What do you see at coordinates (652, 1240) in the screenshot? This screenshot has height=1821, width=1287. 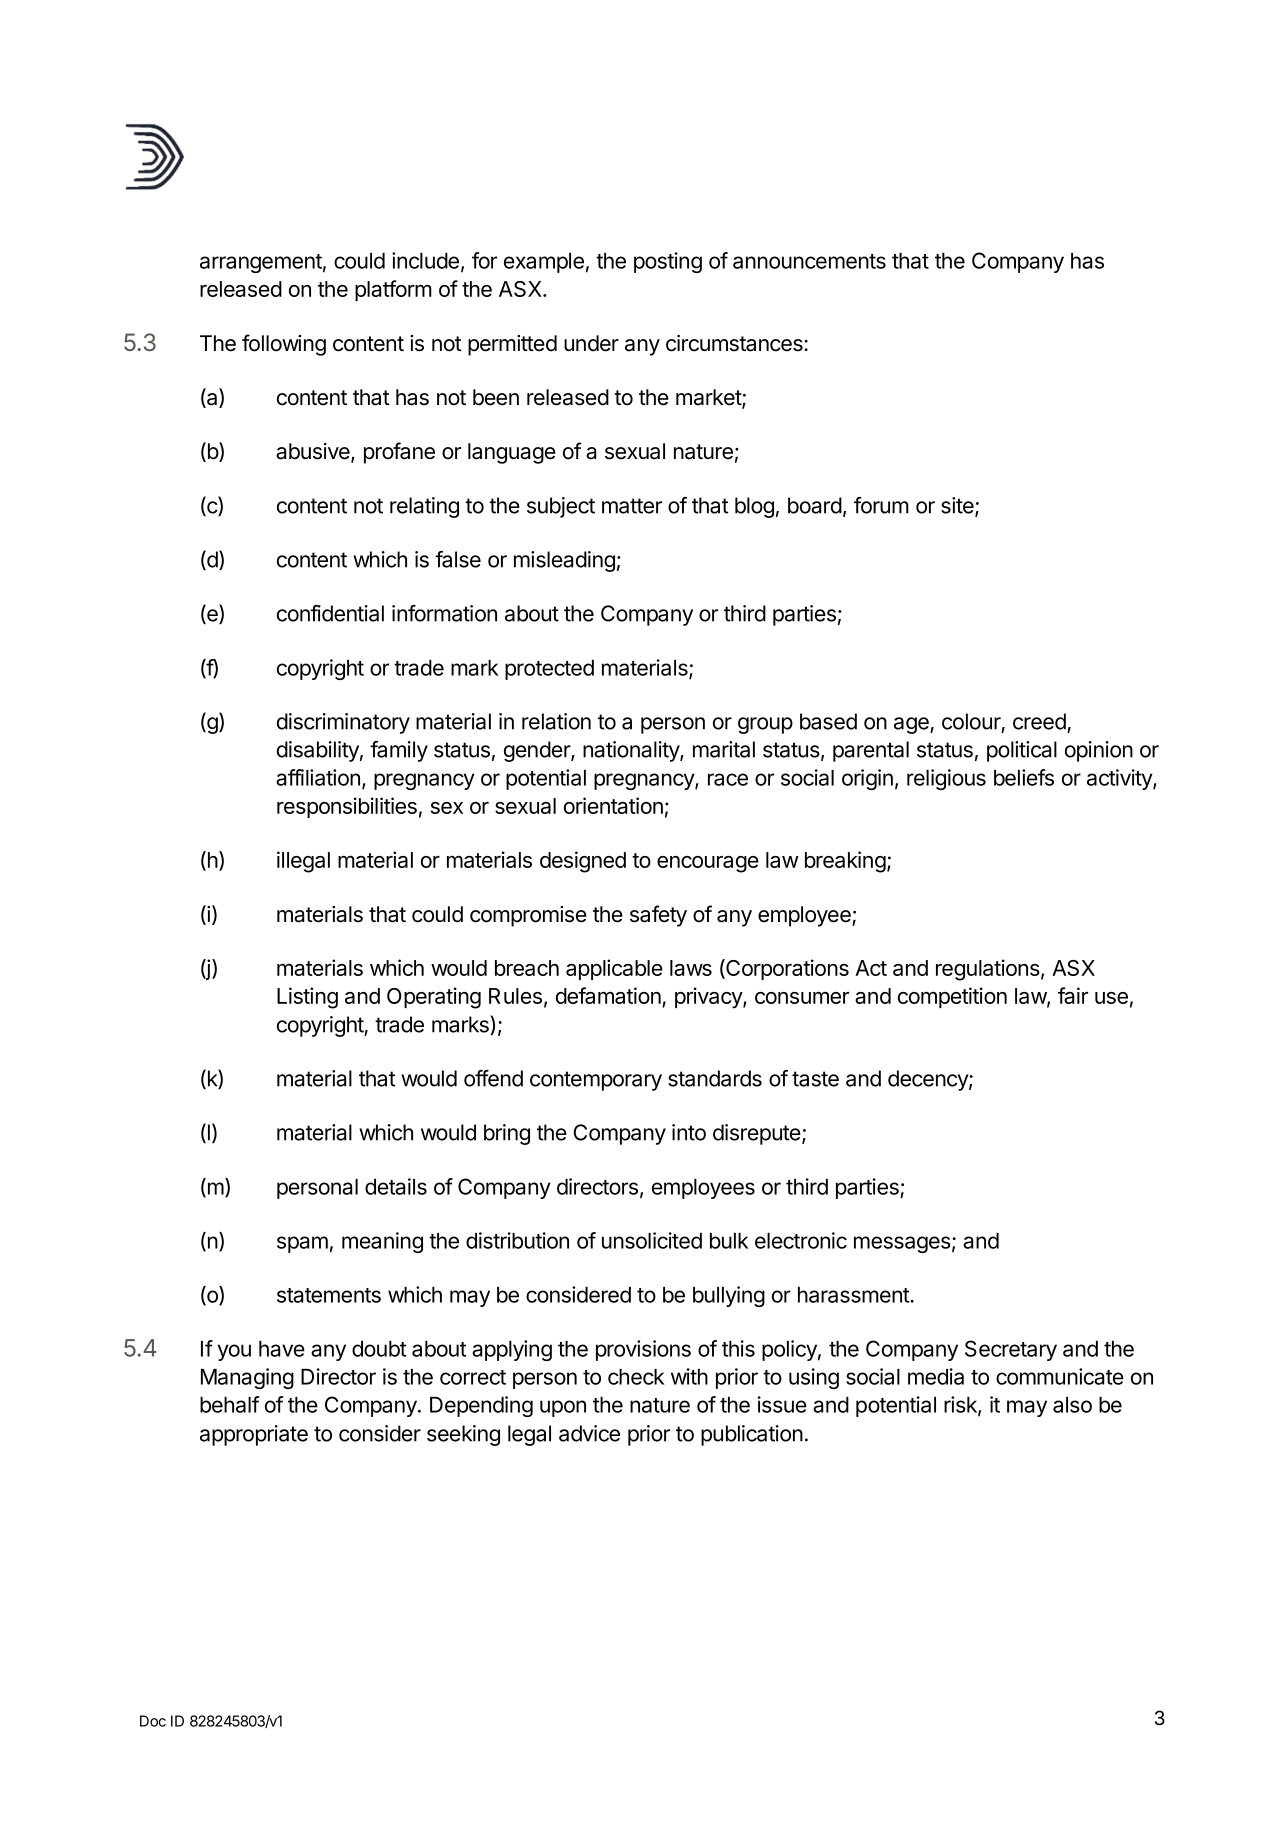 I see `unsolicited` at bounding box center [652, 1240].
